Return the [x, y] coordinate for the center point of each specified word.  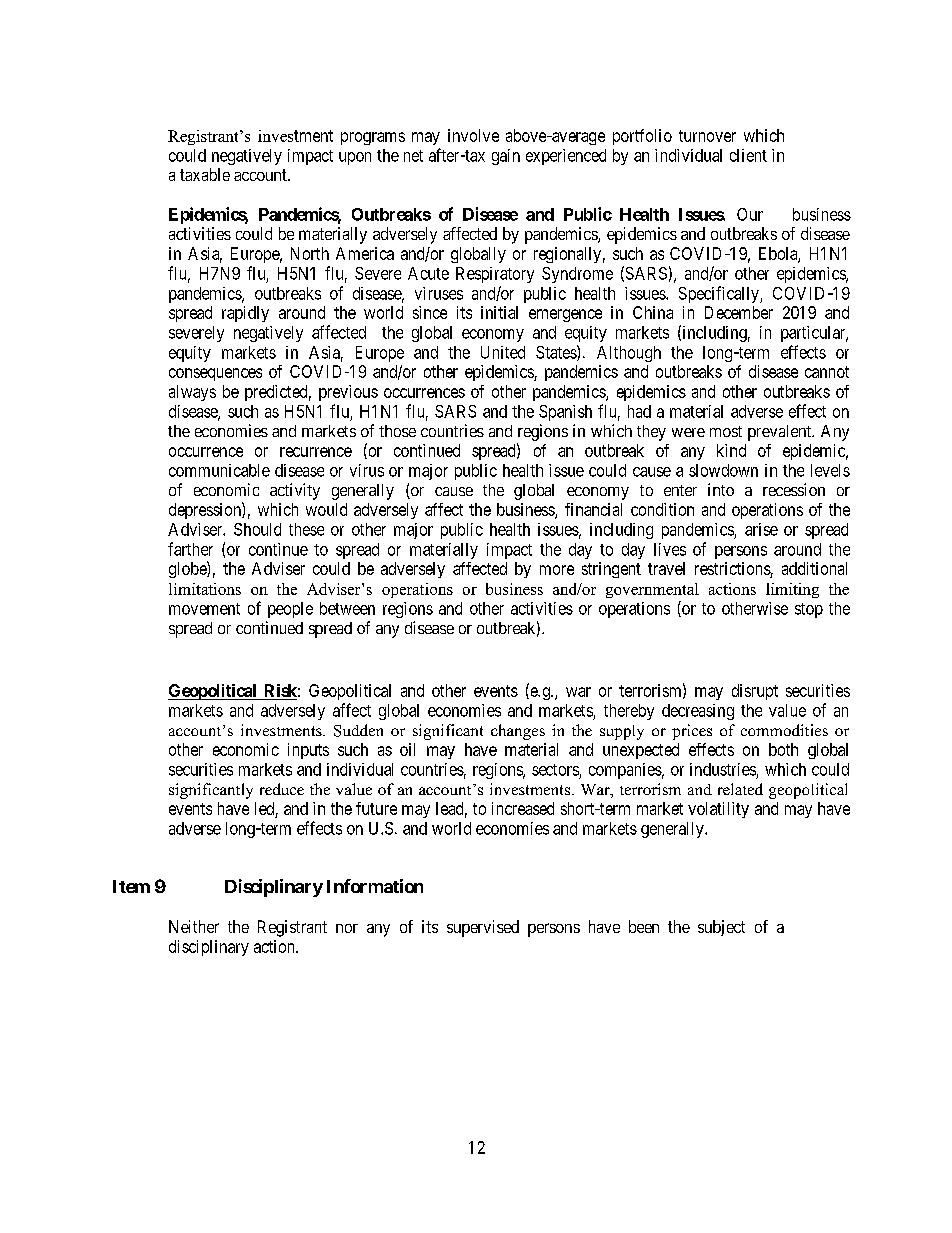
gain [506, 157]
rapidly [245, 314]
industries [723, 769]
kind [731, 450]
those [397, 431]
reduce [282, 789]
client [748, 155]
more [557, 570]
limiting [792, 590]
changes [518, 732]
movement [204, 609]
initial [499, 312]
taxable [205, 174]
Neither [194, 926]
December [739, 312]
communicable [219, 470]
